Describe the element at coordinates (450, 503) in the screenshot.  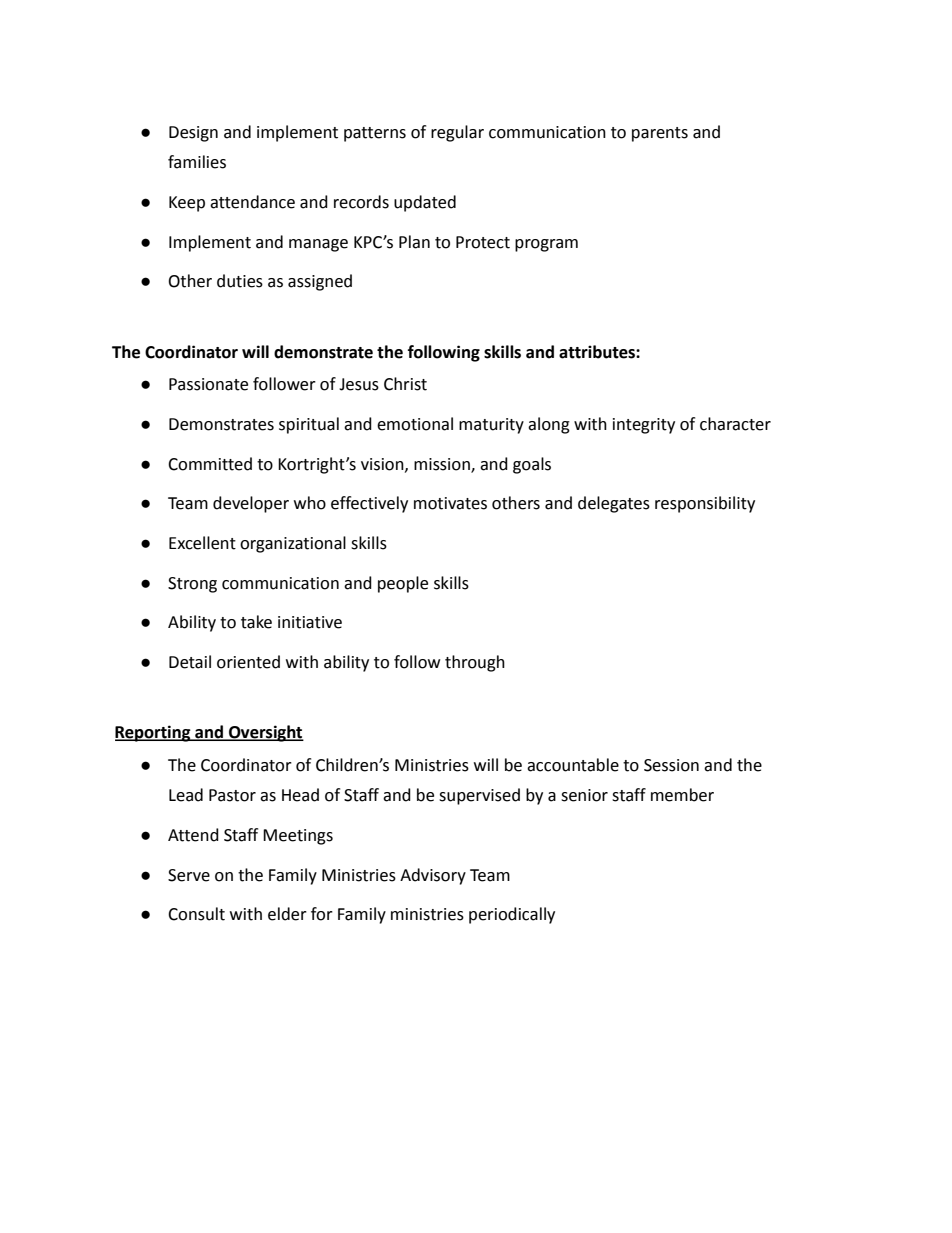
I see `motivates` at that location.
